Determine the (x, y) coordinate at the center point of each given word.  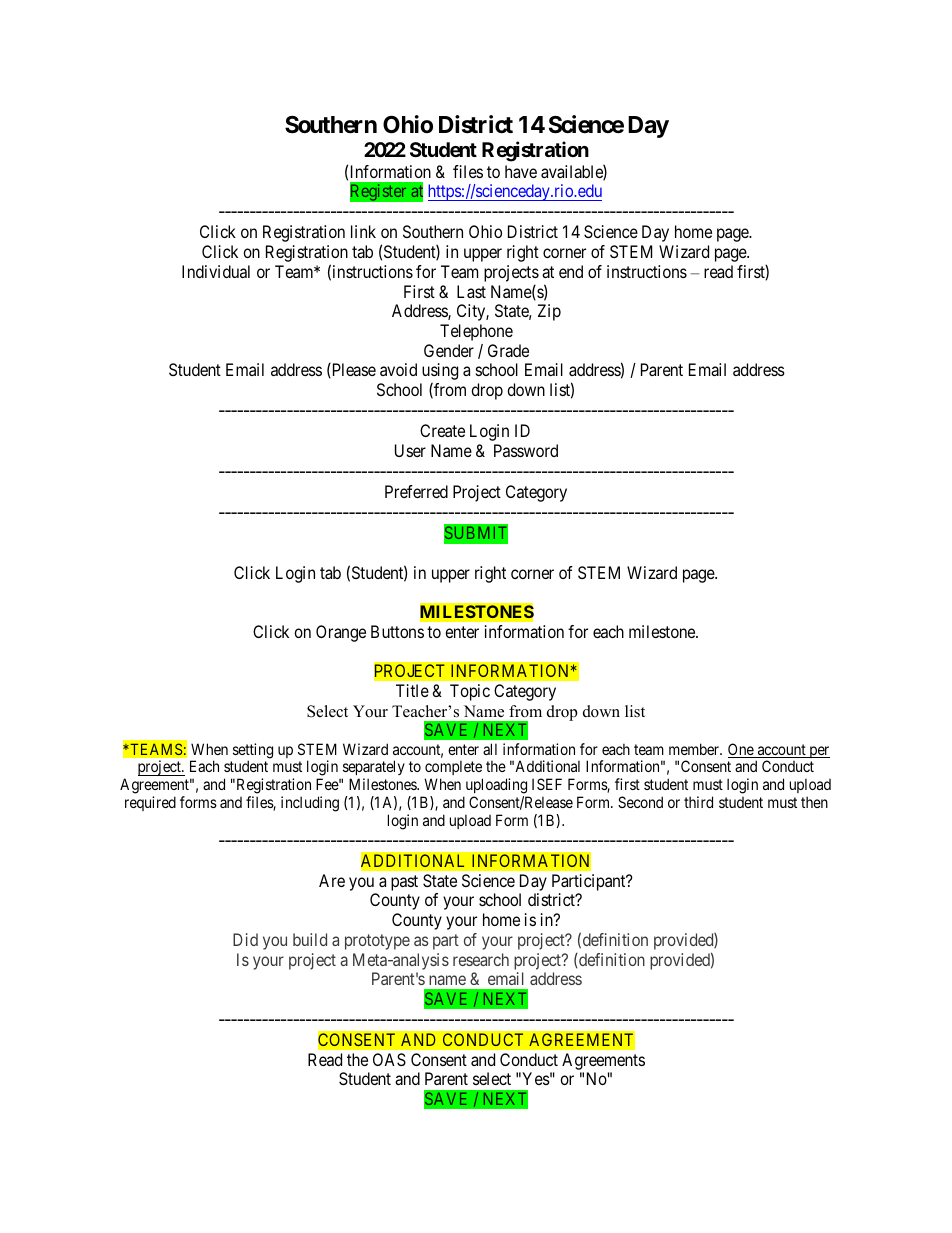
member (695, 749)
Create (442, 430)
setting (253, 752)
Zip (549, 312)
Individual (216, 271)
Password (526, 450)
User (410, 450)
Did (245, 939)
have (521, 171)
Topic (470, 692)
